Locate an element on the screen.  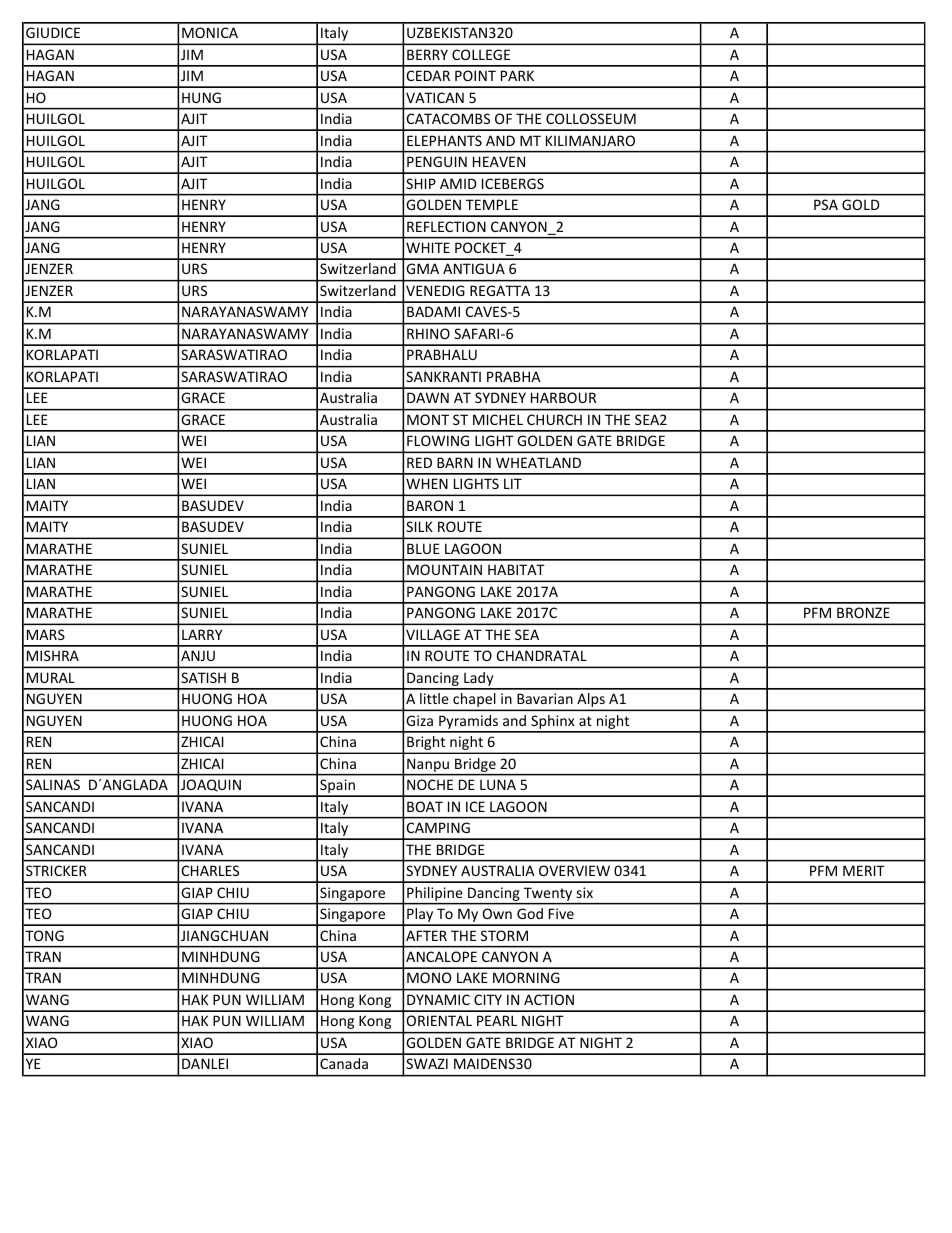
POINT is located at coordinates (475, 75).
